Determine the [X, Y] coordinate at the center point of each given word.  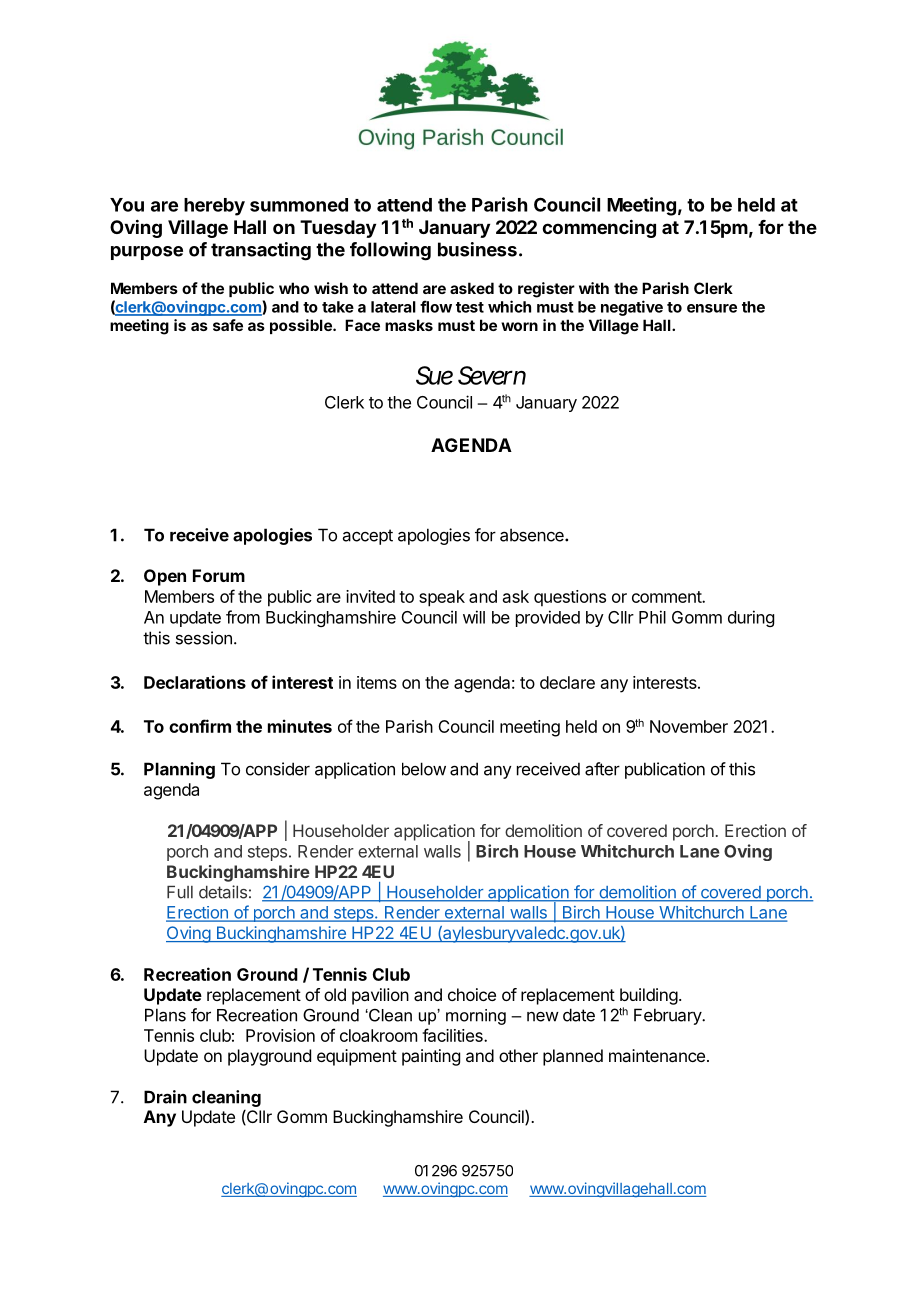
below [424, 769]
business [477, 249]
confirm [200, 726]
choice [472, 994]
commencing [599, 228]
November [689, 726]
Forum [219, 575]
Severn [492, 375]
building [649, 996]
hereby [214, 207]
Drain [165, 1097]
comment [667, 597]
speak [442, 598]
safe [228, 325]
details [223, 892]
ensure [712, 308]
